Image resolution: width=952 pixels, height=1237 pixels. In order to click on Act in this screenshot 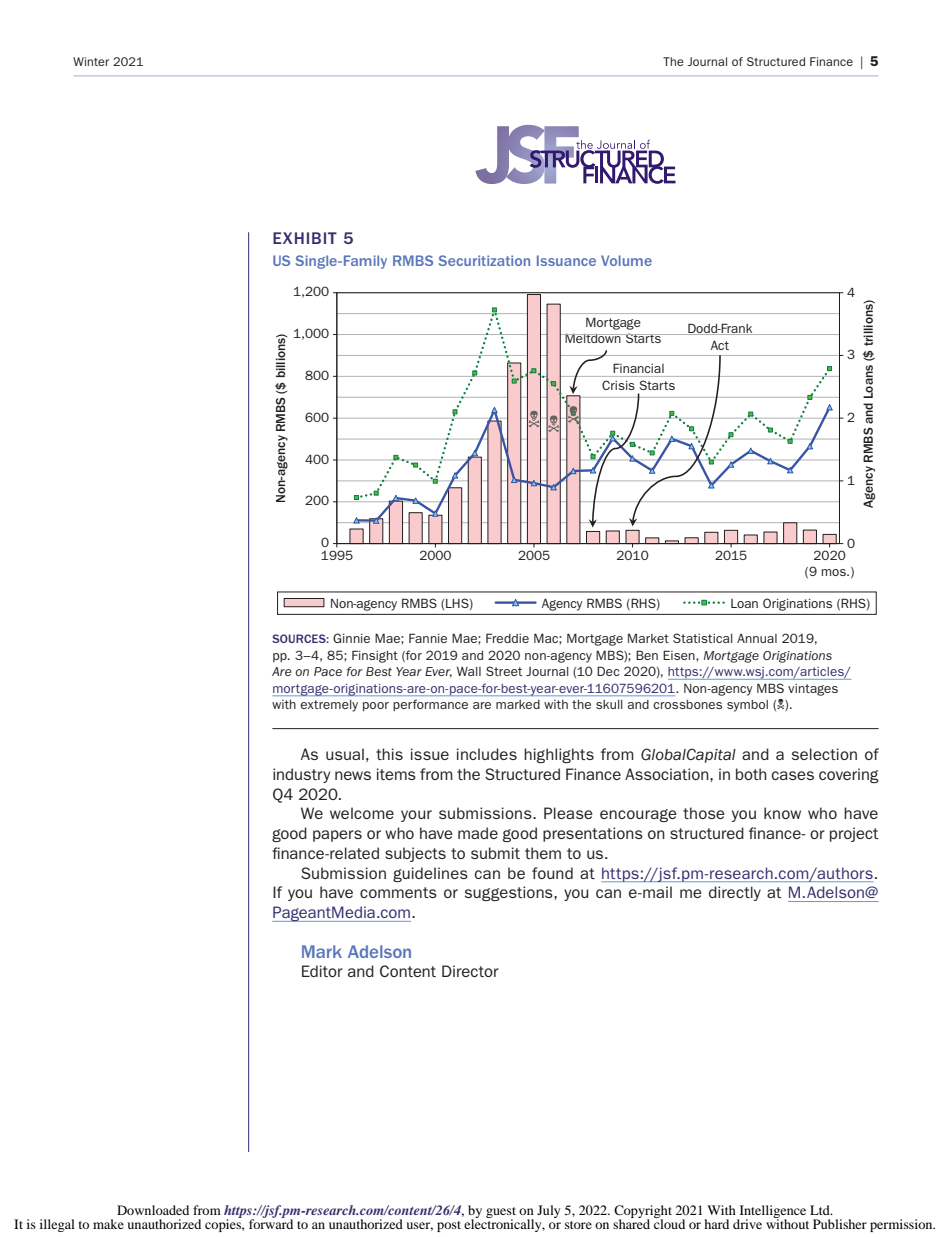, I will do `click(720, 345)`.
